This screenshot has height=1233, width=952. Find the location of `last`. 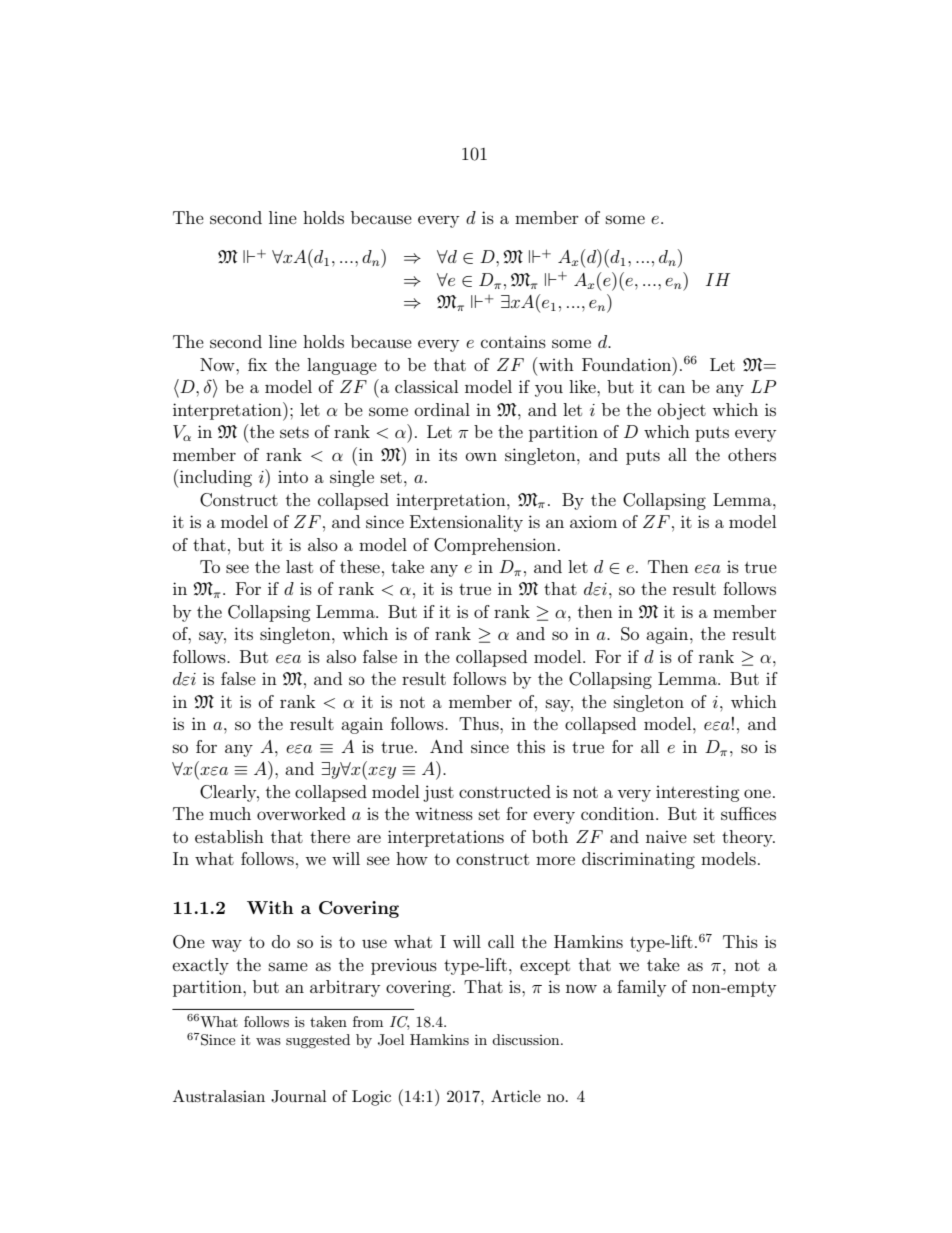

last is located at coordinates (299, 566).
